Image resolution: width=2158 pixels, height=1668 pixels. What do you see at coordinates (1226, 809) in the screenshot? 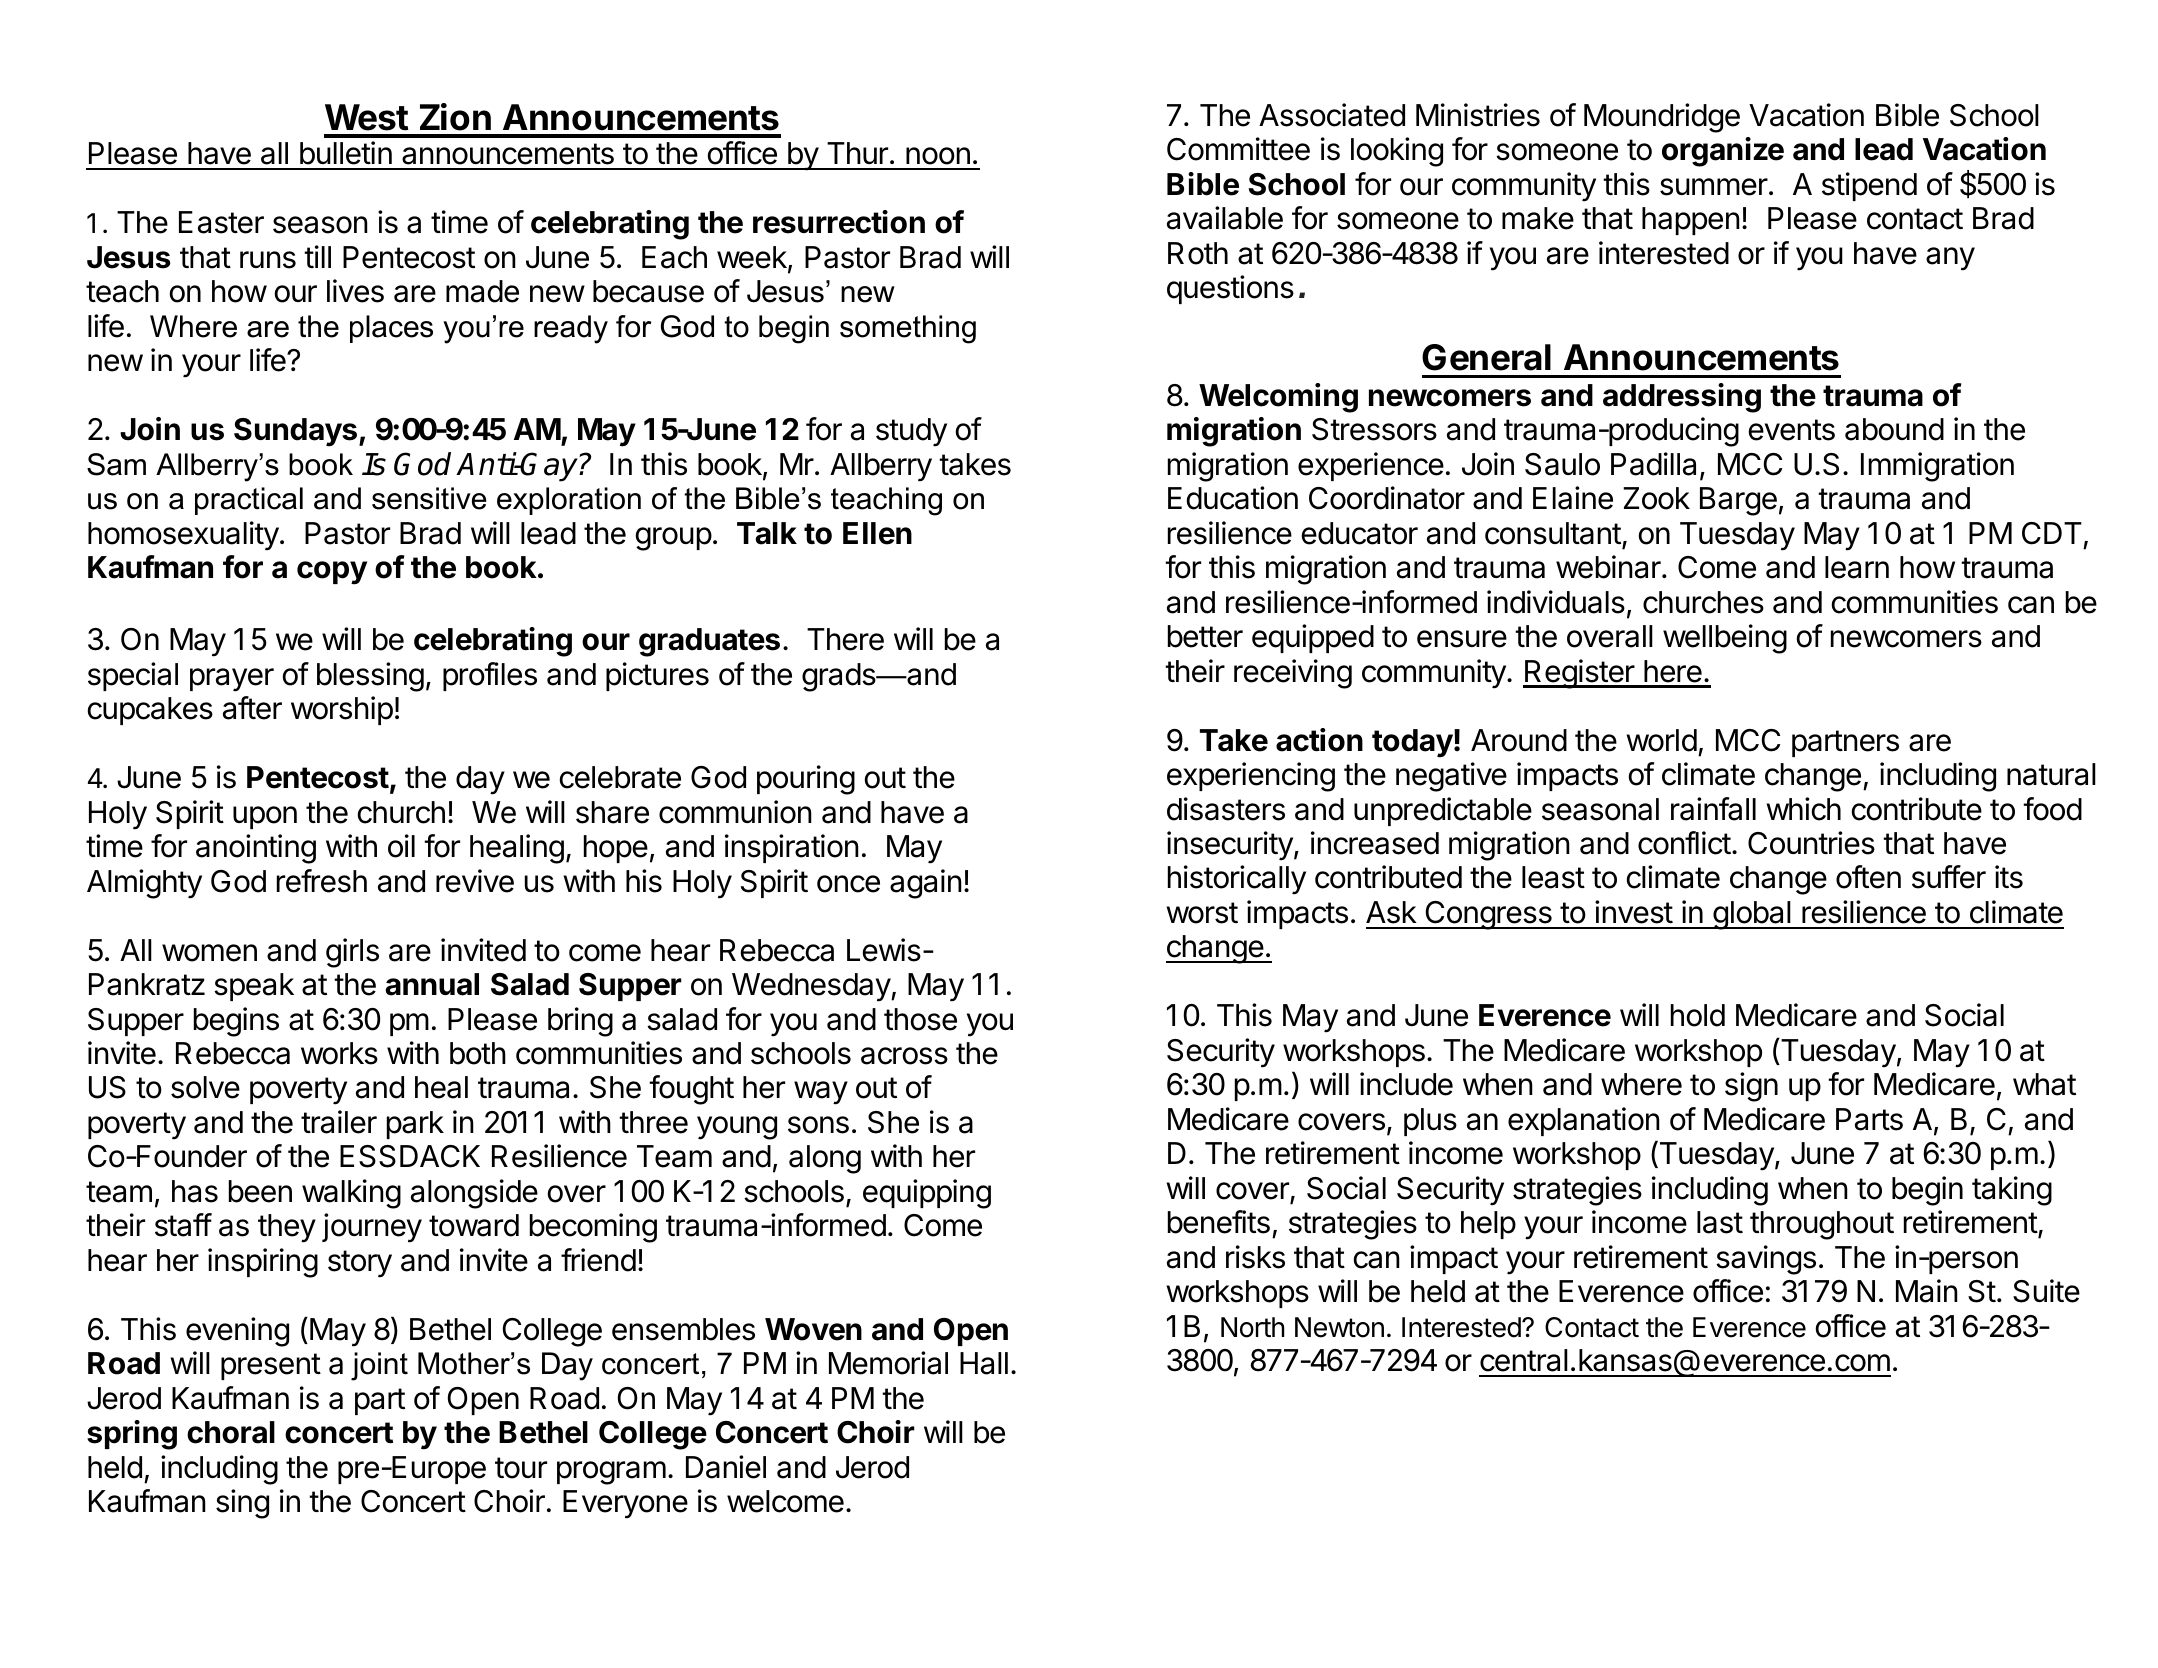
I see `disasters` at bounding box center [1226, 809].
